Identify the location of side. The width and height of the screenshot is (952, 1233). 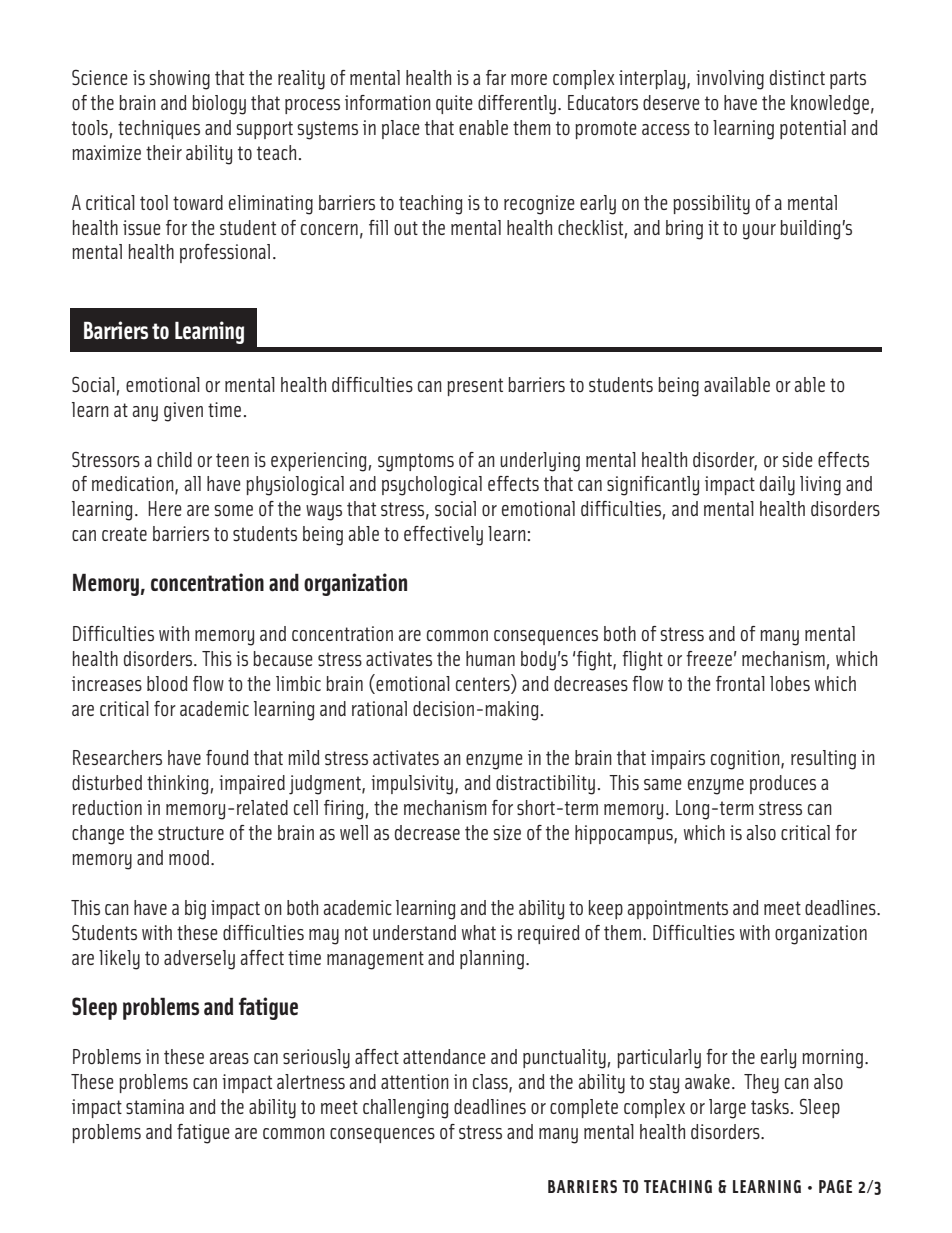
(797, 460).
